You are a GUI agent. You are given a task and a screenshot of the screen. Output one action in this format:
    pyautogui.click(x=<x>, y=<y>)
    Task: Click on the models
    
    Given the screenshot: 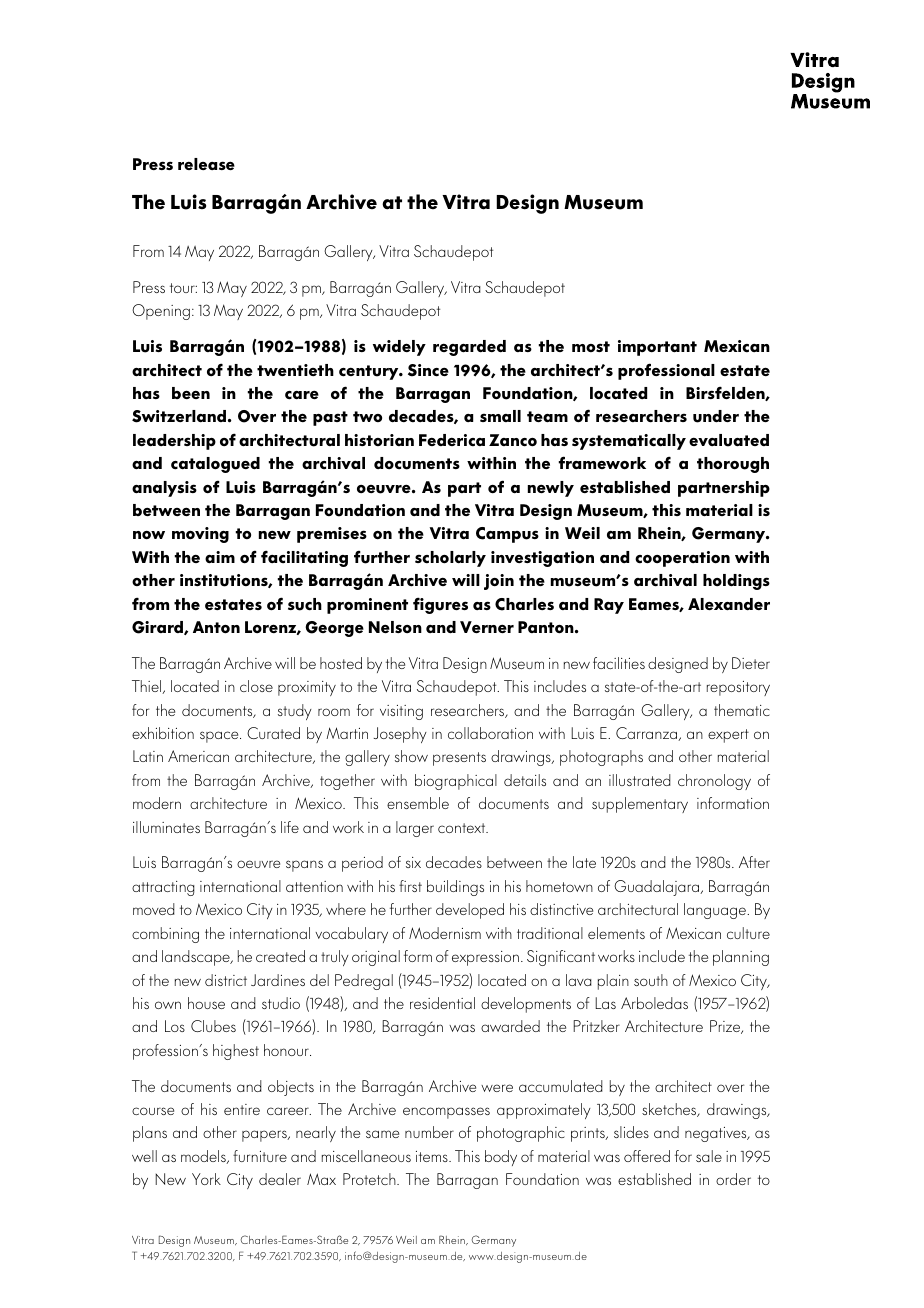 What is the action you would take?
    pyautogui.click(x=204, y=1157)
